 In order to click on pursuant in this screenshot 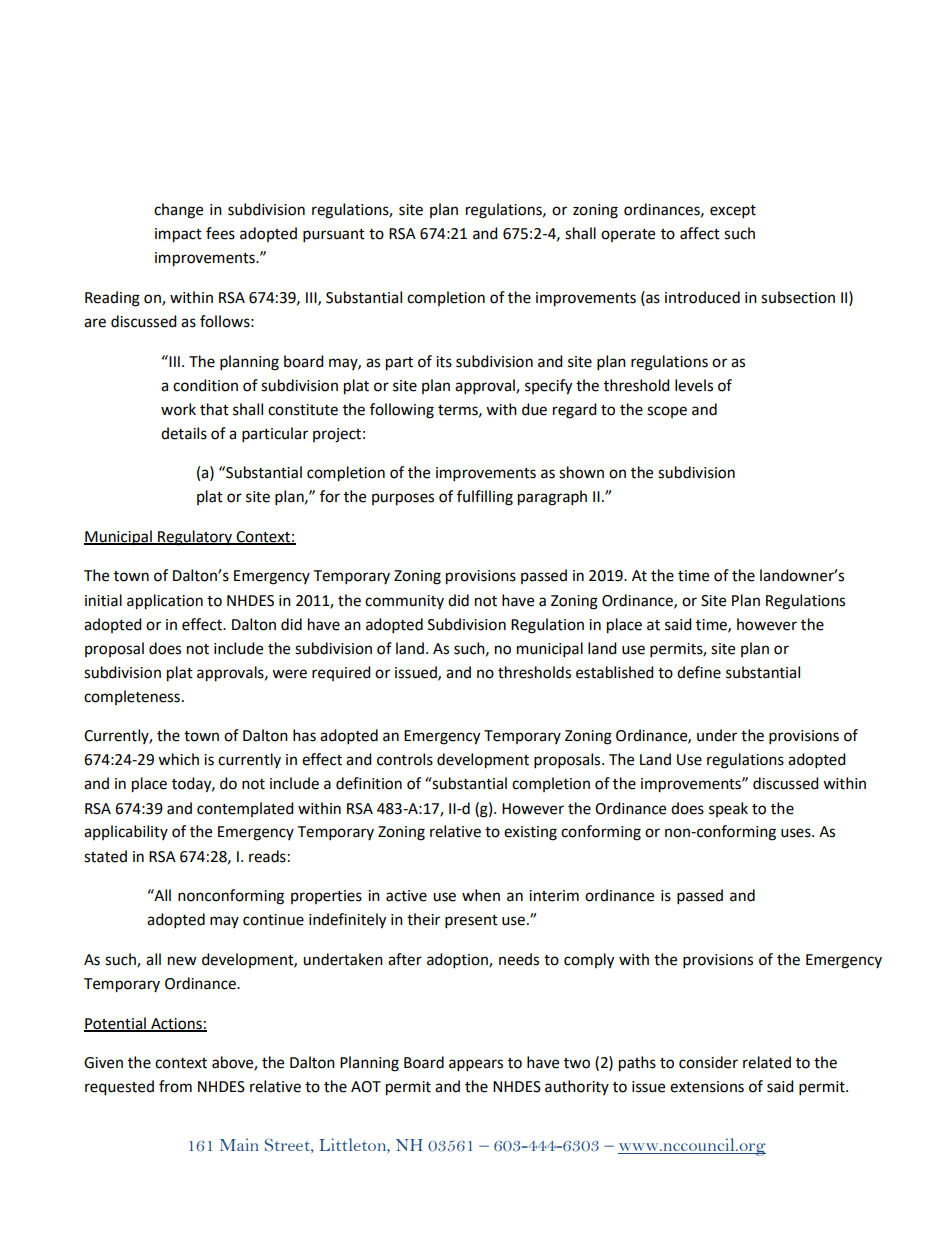, I will do `click(334, 236)`.
